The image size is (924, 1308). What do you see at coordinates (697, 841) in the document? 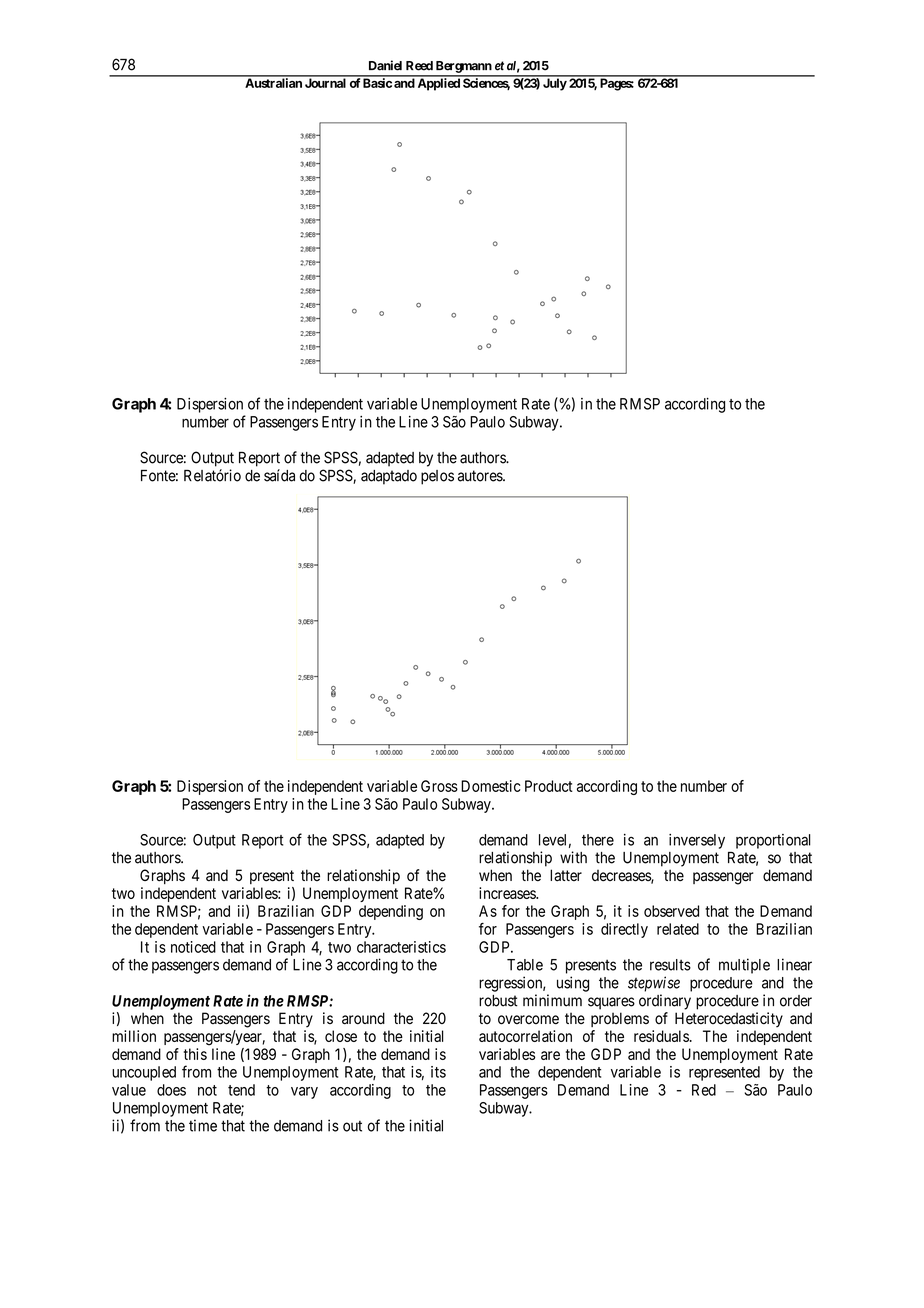
I see `inversely` at bounding box center [697, 841].
